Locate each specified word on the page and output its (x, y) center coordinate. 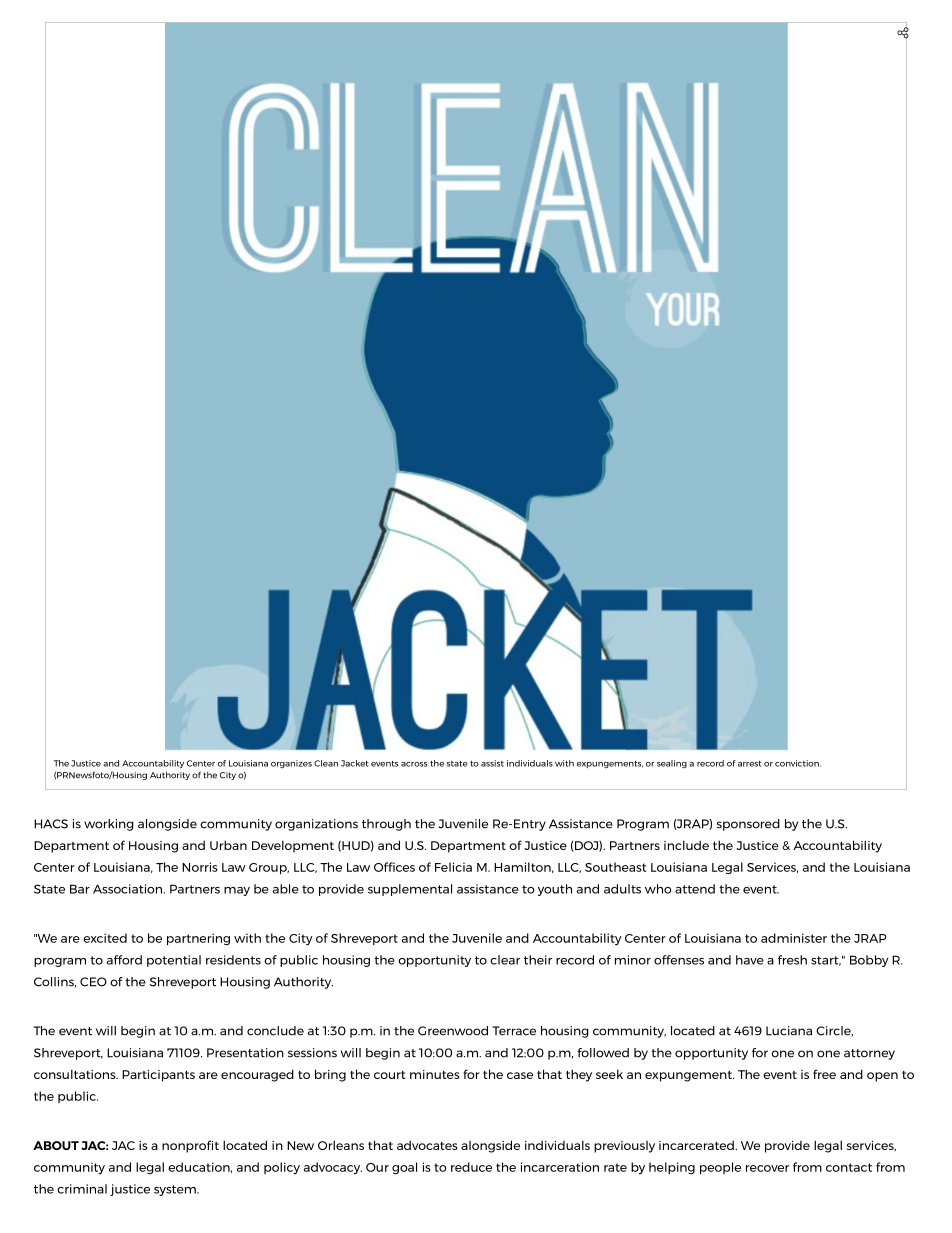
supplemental (410, 890)
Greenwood (453, 1031)
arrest (750, 764)
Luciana (789, 1031)
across (414, 764)
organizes (291, 764)
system (176, 1190)
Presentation (245, 1053)
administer (794, 938)
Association (129, 889)
